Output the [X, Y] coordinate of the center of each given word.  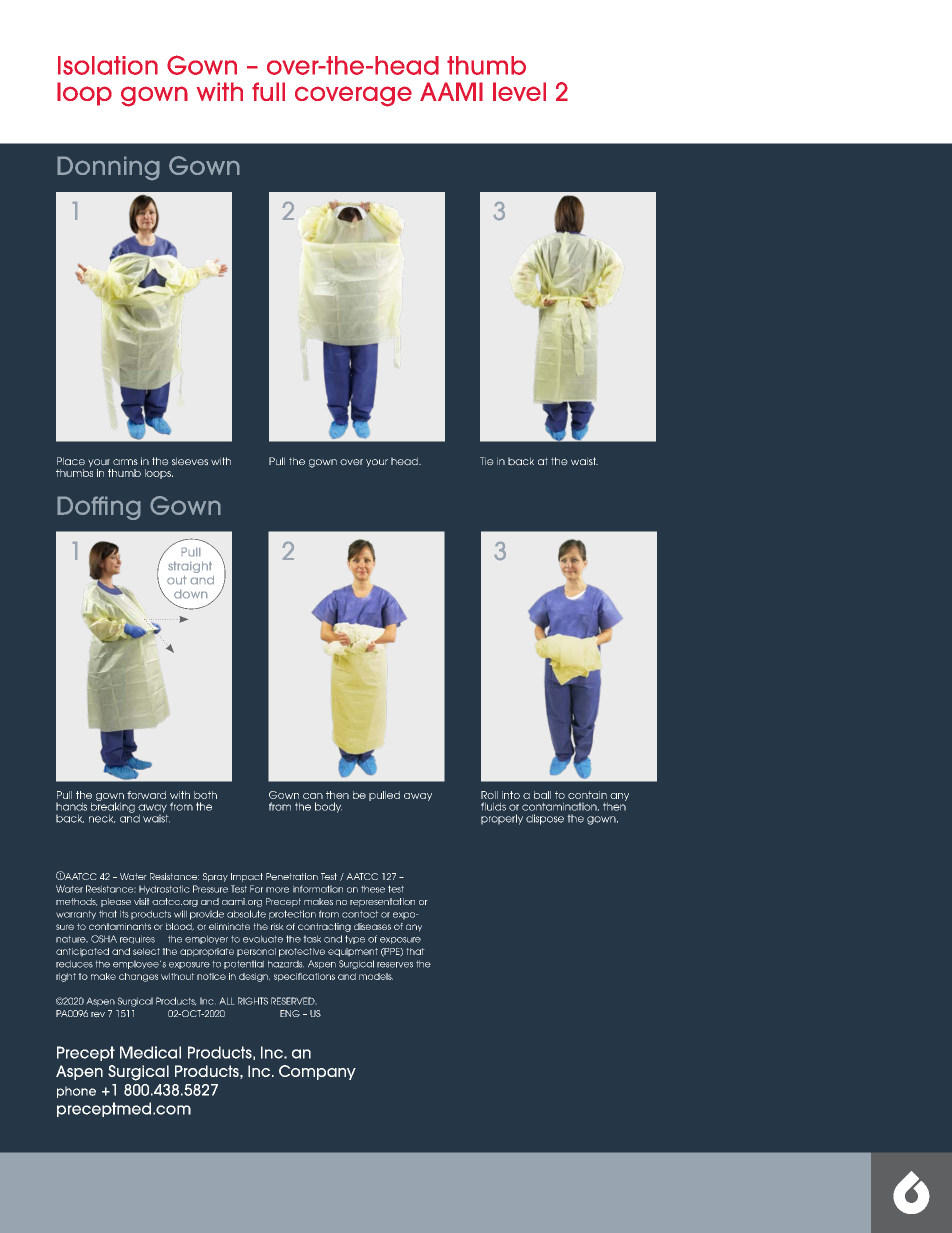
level [519, 91]
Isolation [108, 65]
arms [125, 462]
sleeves [190, 461]
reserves [395, 965]
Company [317, 1072]
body [328, 807]
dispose [545, 819]
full [268, 91]
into [511, 795]
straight [190, 567]
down [190, 594]
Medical [150, 1052]
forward [146, 795]
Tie [487, 461]
